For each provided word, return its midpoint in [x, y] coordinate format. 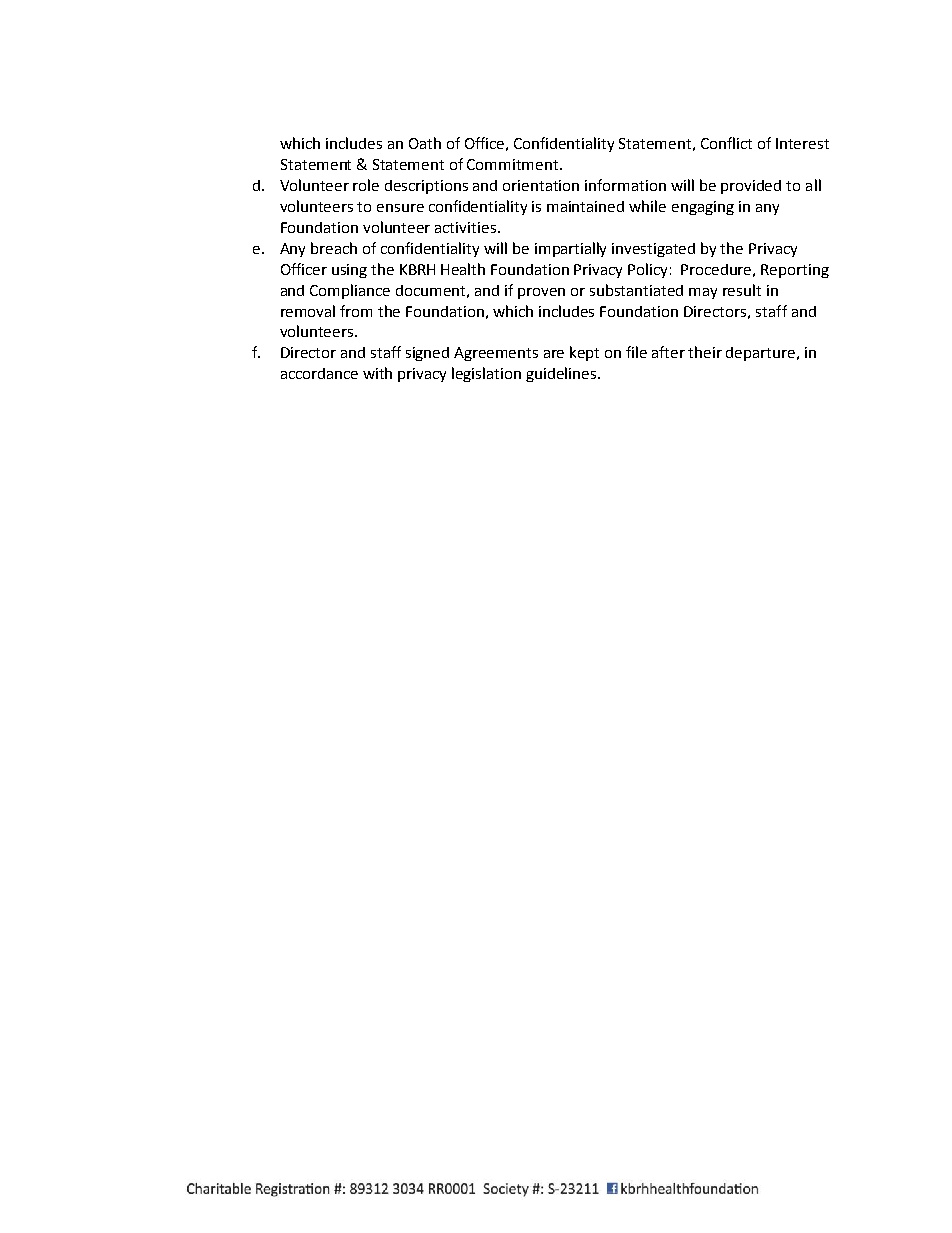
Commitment [514, 164]
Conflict [726, 143]
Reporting [795, 271]
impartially [570, 249]
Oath [425, 143]
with [377, 373]
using [349, 271]
